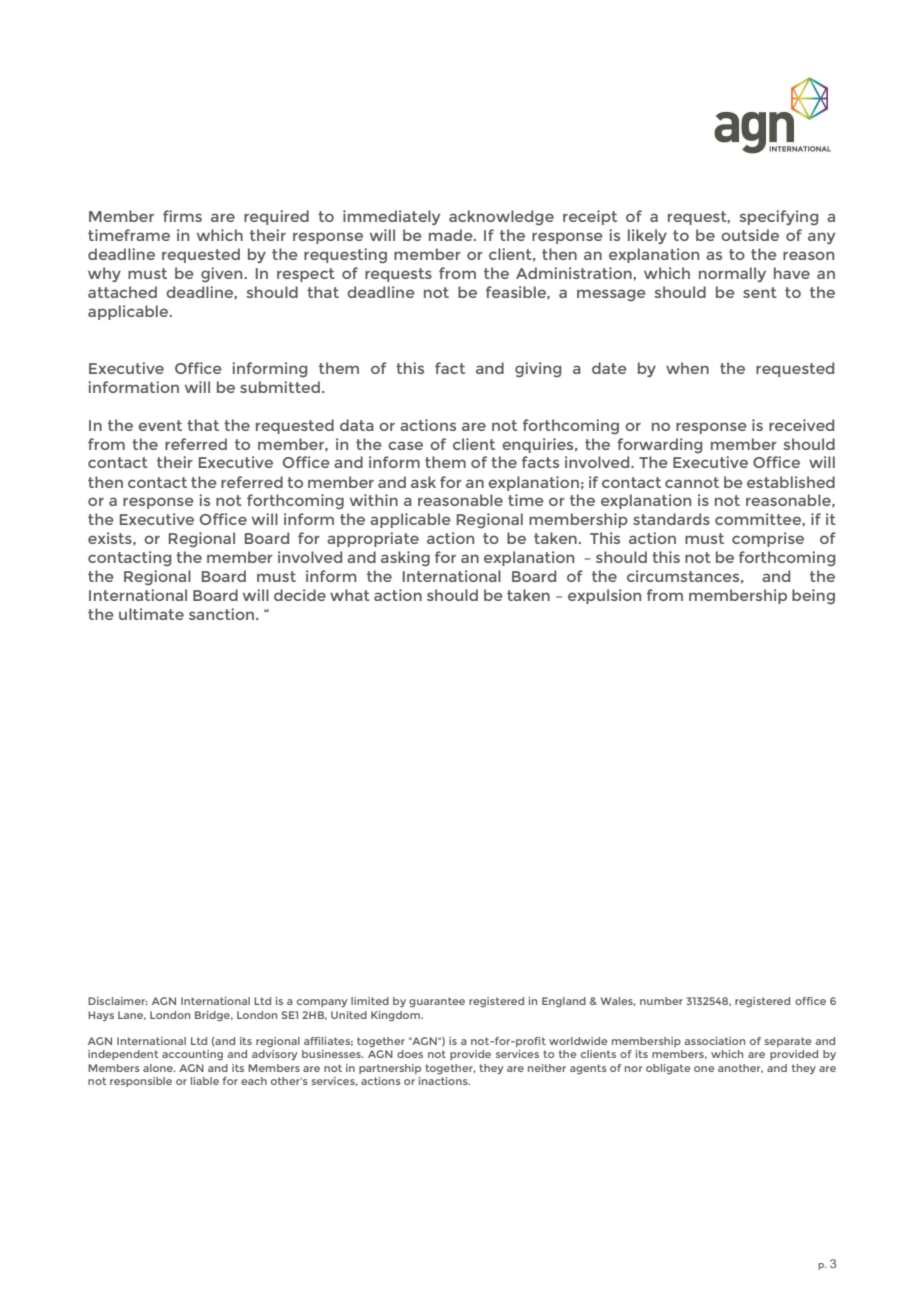  What do you see at coordinates (659, 446) in the image?
I see `forwarding` at bounding box center [659, 446].
